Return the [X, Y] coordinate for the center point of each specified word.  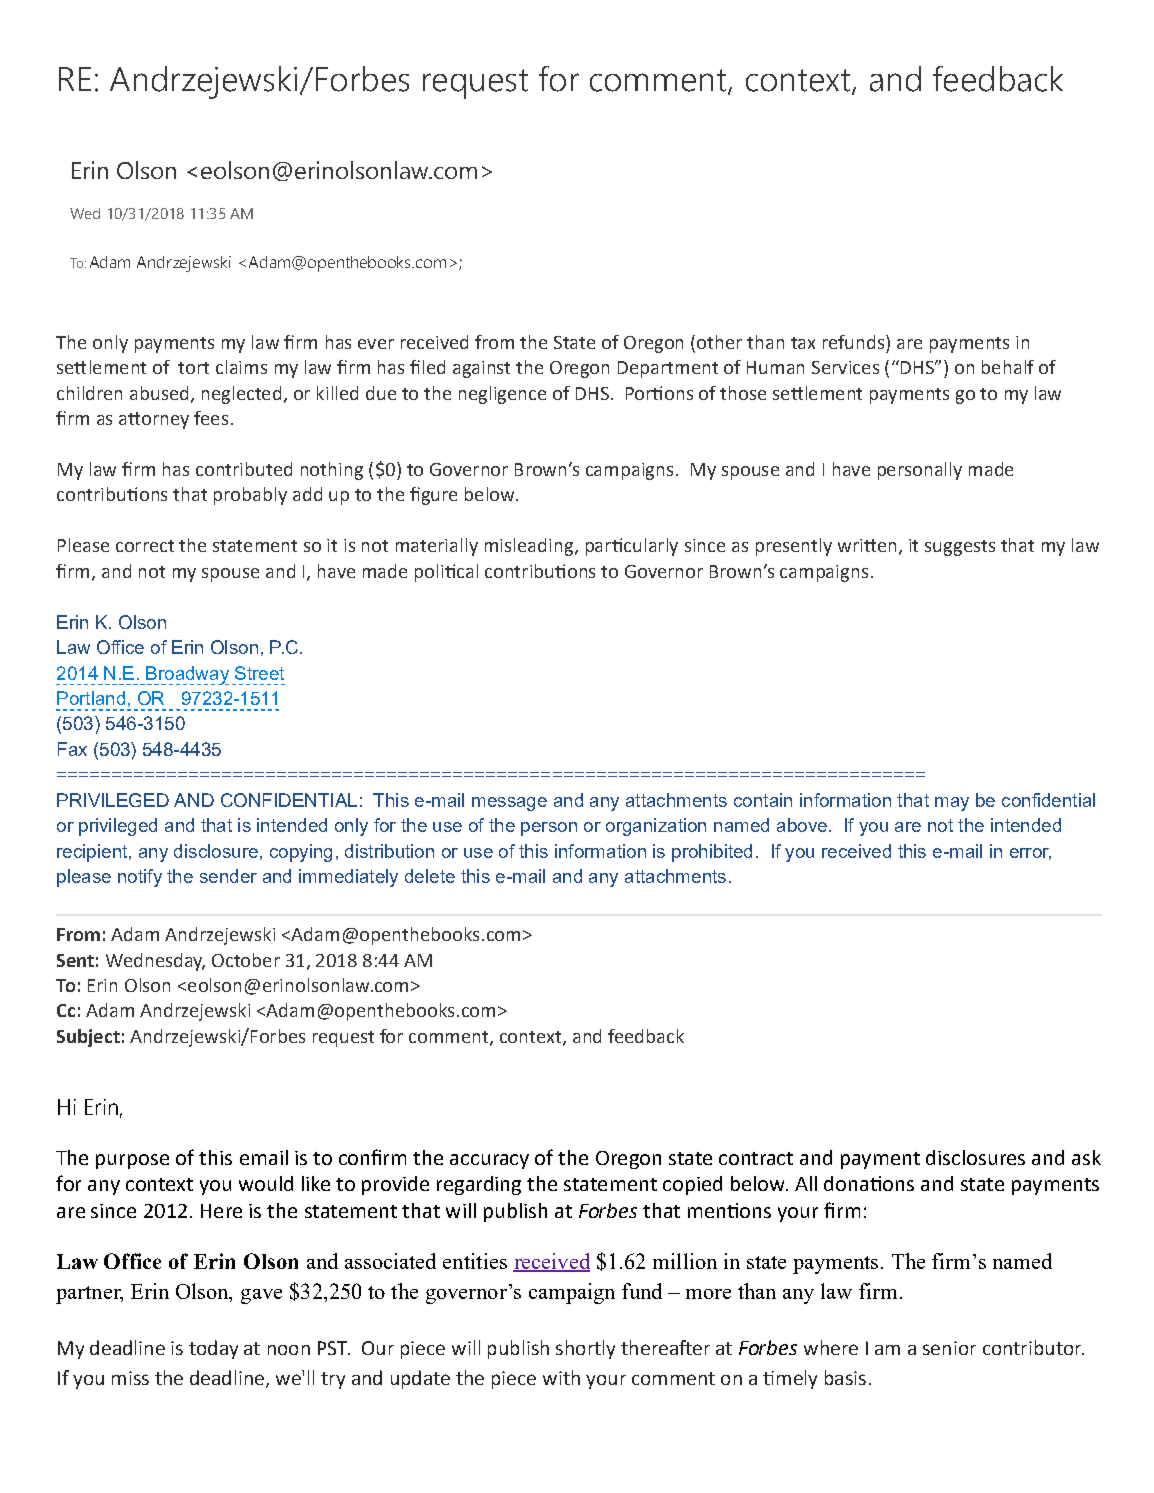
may [952, 804]
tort [193, 368]
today [213, 1349]
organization [656, 827]
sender [228, 876]
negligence [502, 395]
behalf [1008, 367]
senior [949, 1348]
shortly [585, 1349]
